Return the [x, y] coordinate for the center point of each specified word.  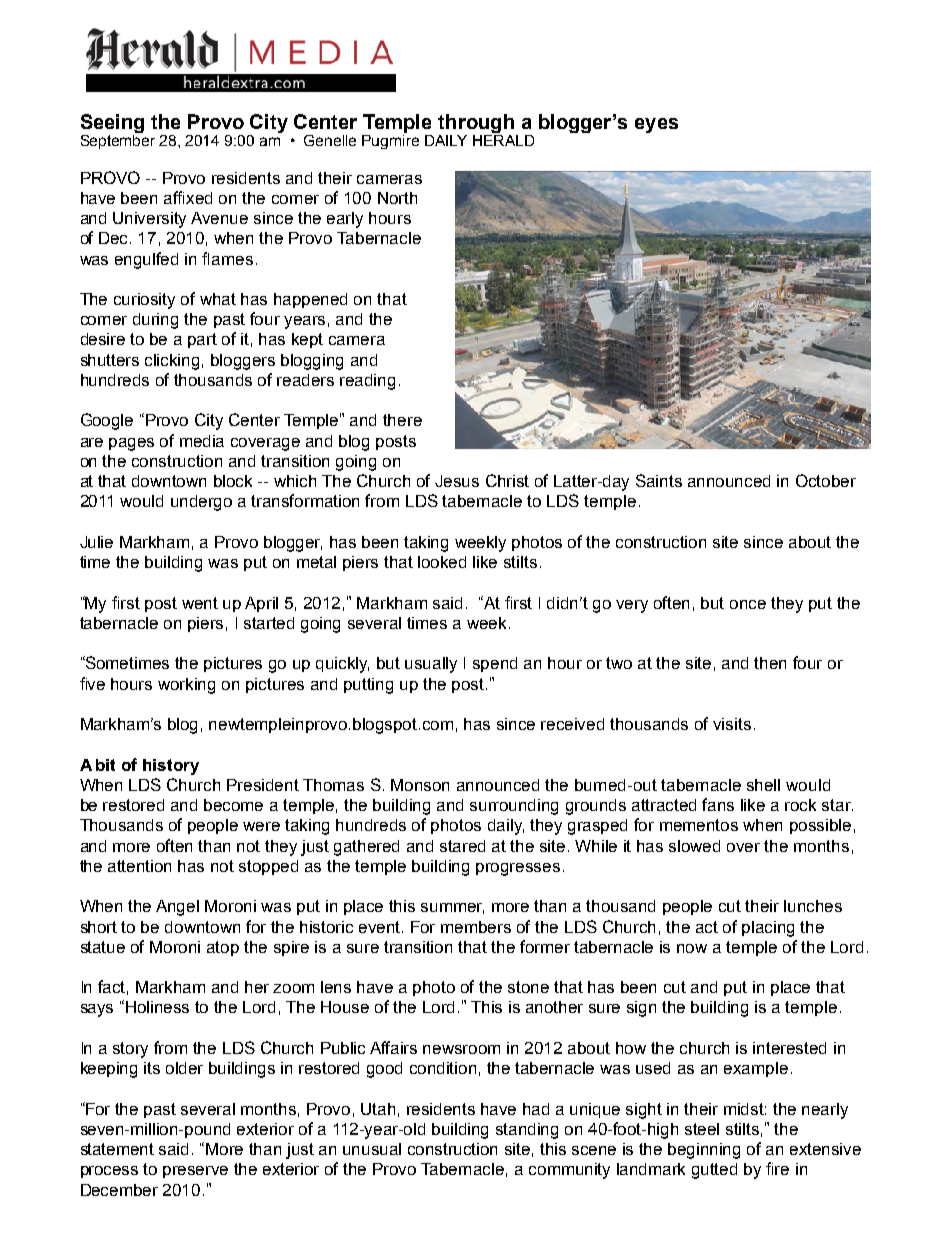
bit [105, 765]
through [476, 125]
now [692, 948]
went [200, 603]
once [748, 604]
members [476, 927]
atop [223, 948]
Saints [659, 480]
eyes [656, 125]
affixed [188, 197]
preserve [195, 1172]
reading [367, 382]
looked [442, 562]
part [202, 340]
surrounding [514, 807]
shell [763, 785]
